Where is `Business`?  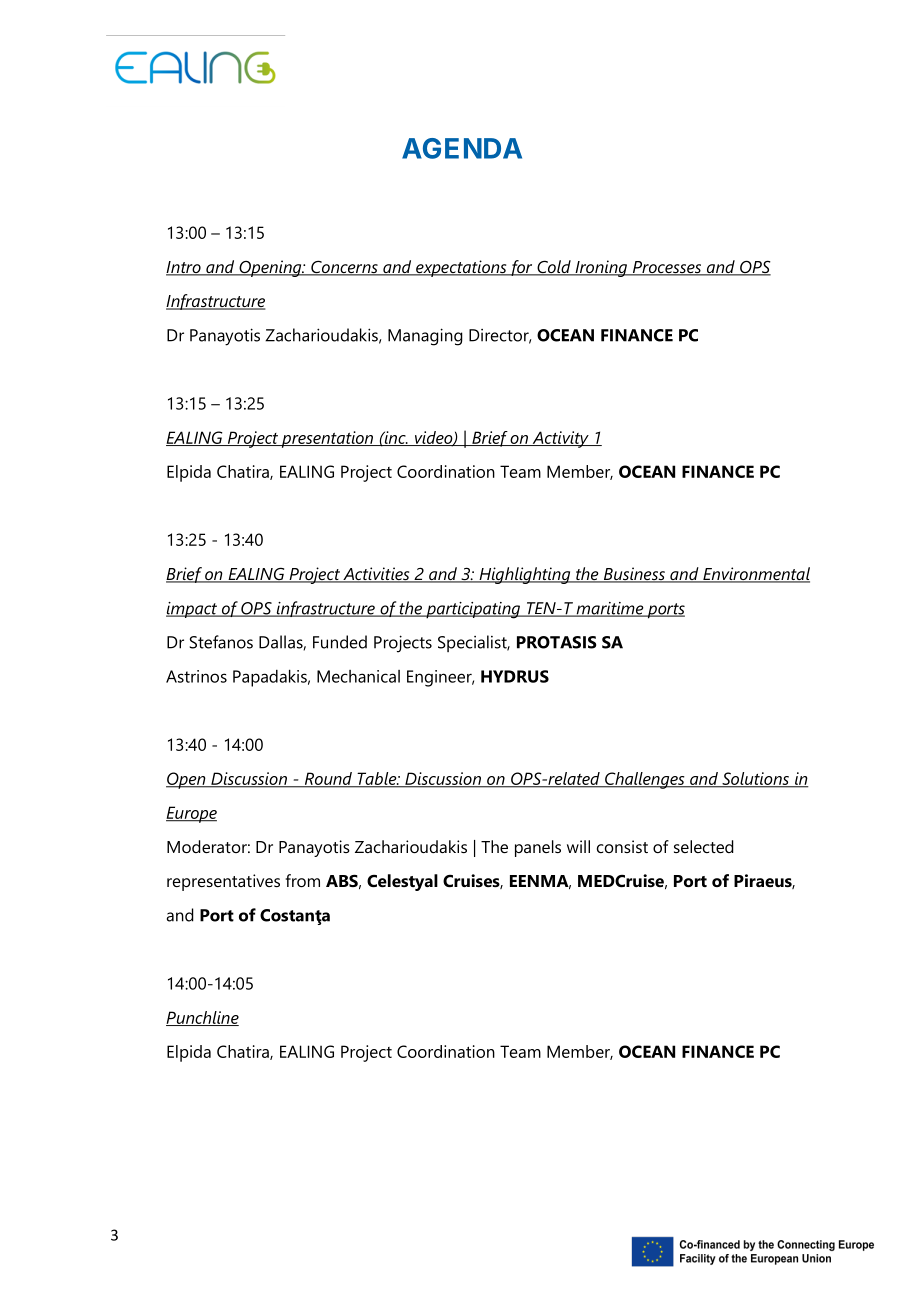
Business is located at coordinates (634, 575).
